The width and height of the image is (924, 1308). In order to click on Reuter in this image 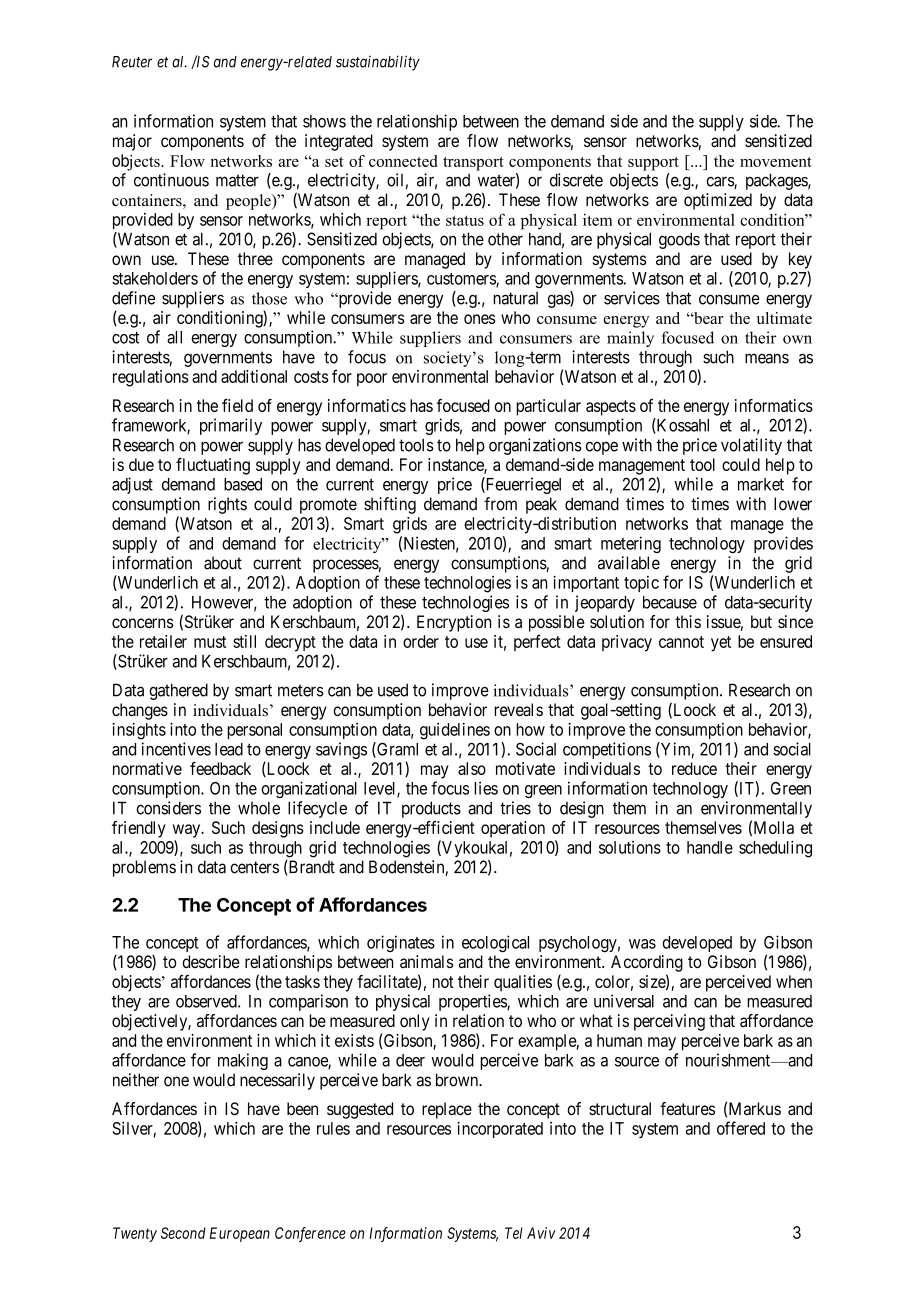, I will do `click(132, 62)`.
